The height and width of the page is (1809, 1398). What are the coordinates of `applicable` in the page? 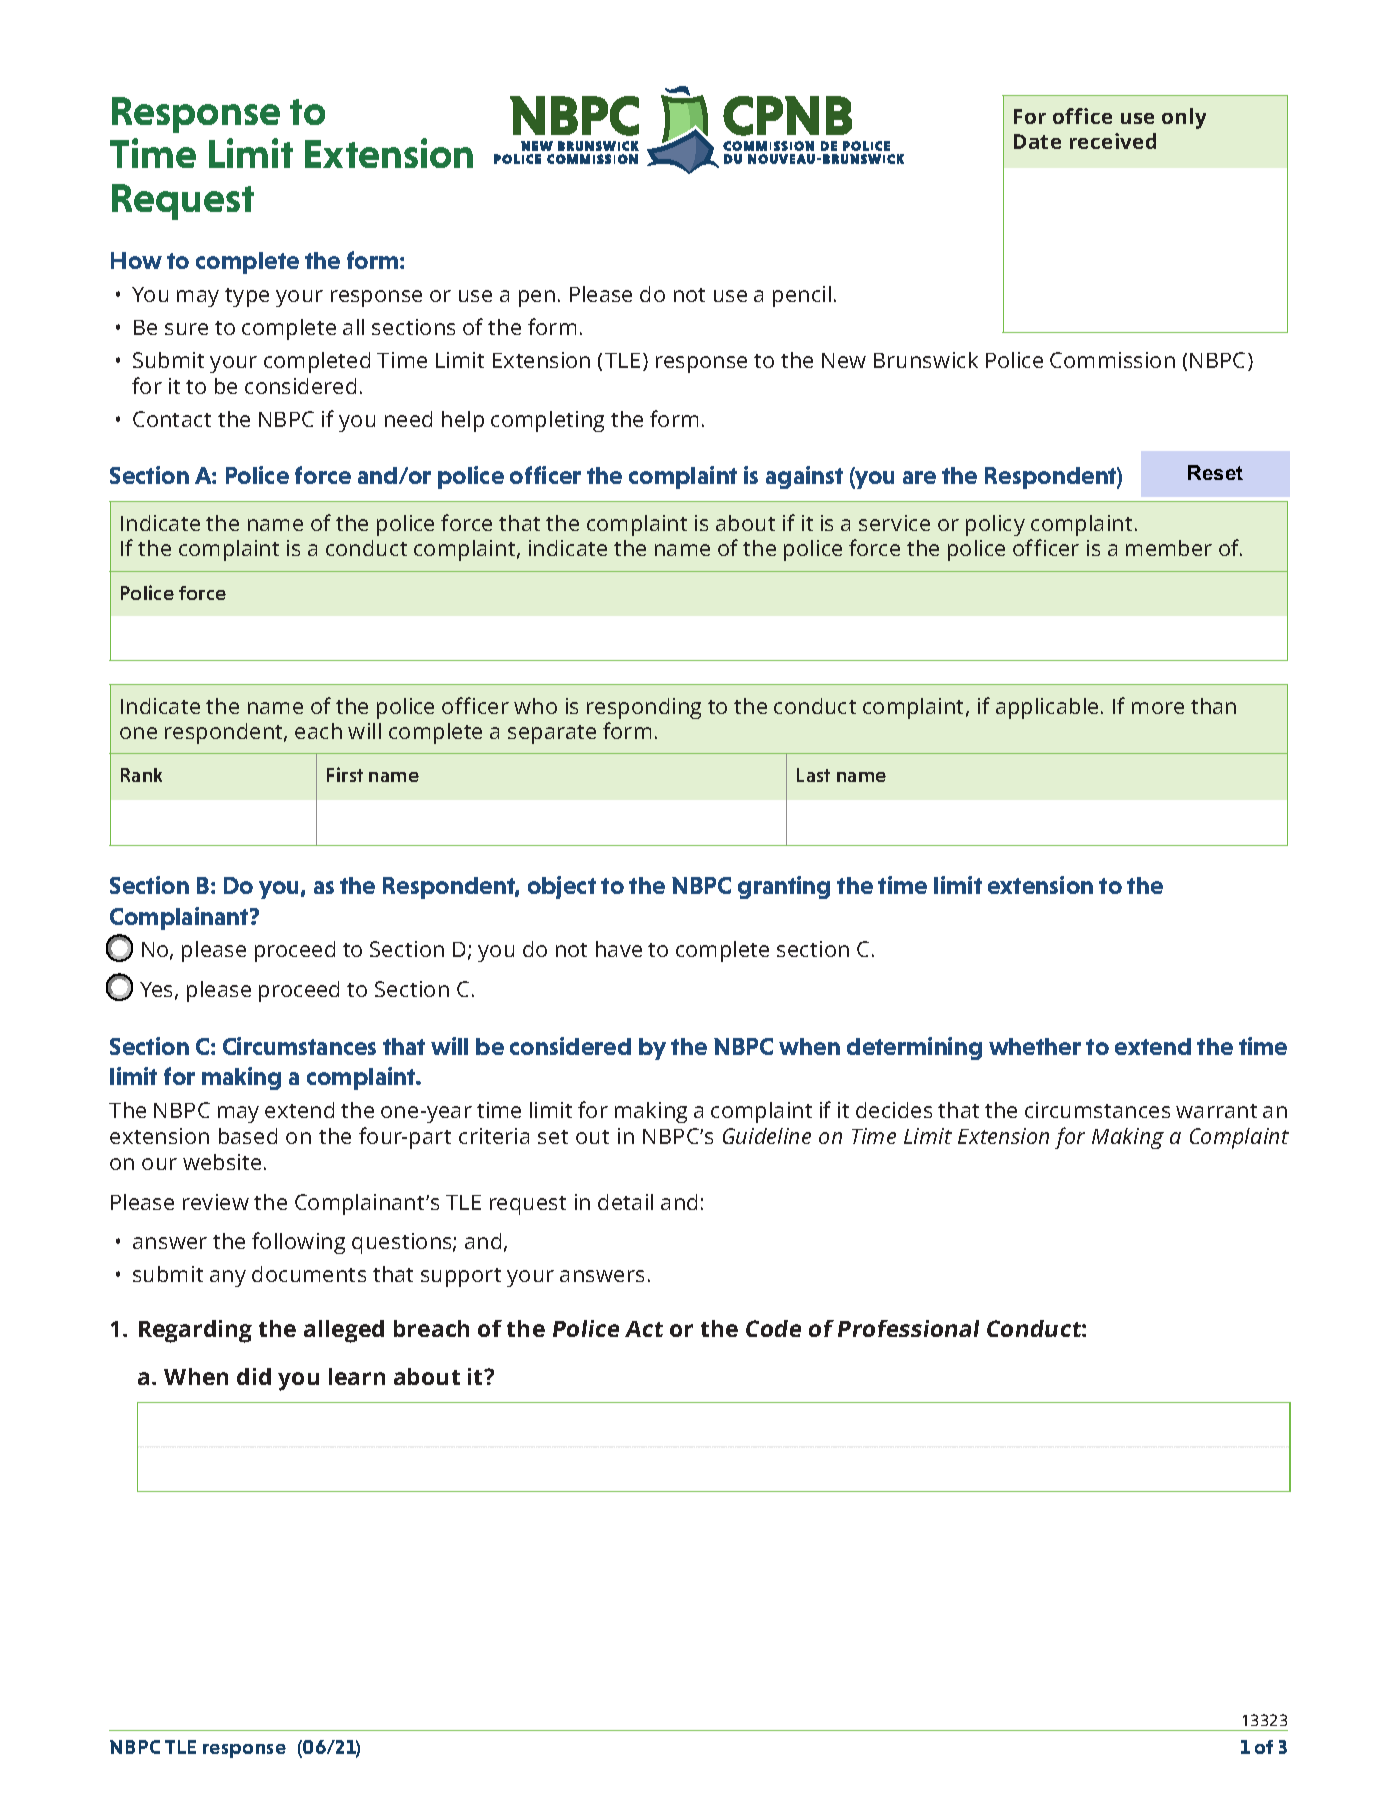 It's located at (1047, 708).
